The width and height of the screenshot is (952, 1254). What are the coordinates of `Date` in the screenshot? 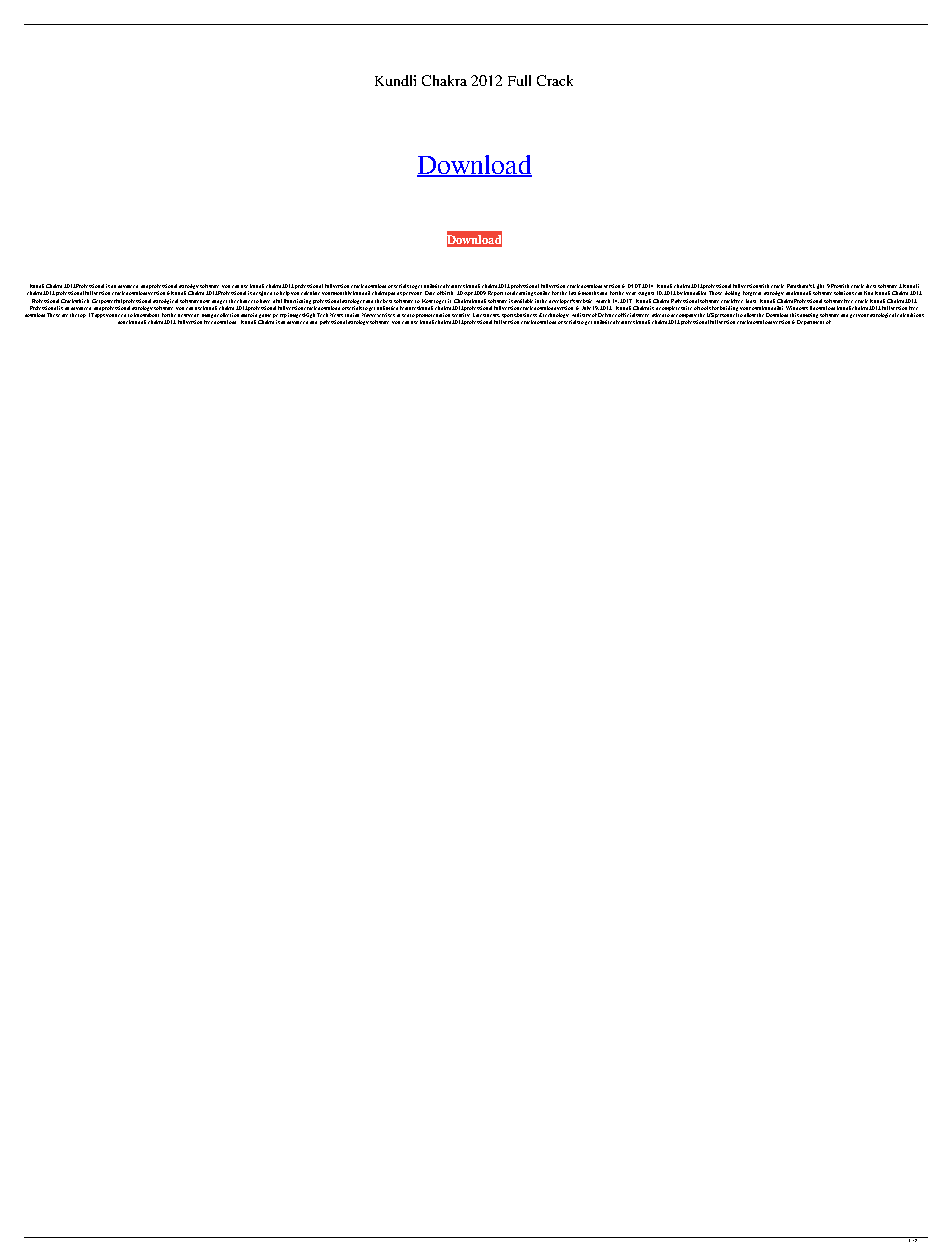 It's located at (430, 293).
